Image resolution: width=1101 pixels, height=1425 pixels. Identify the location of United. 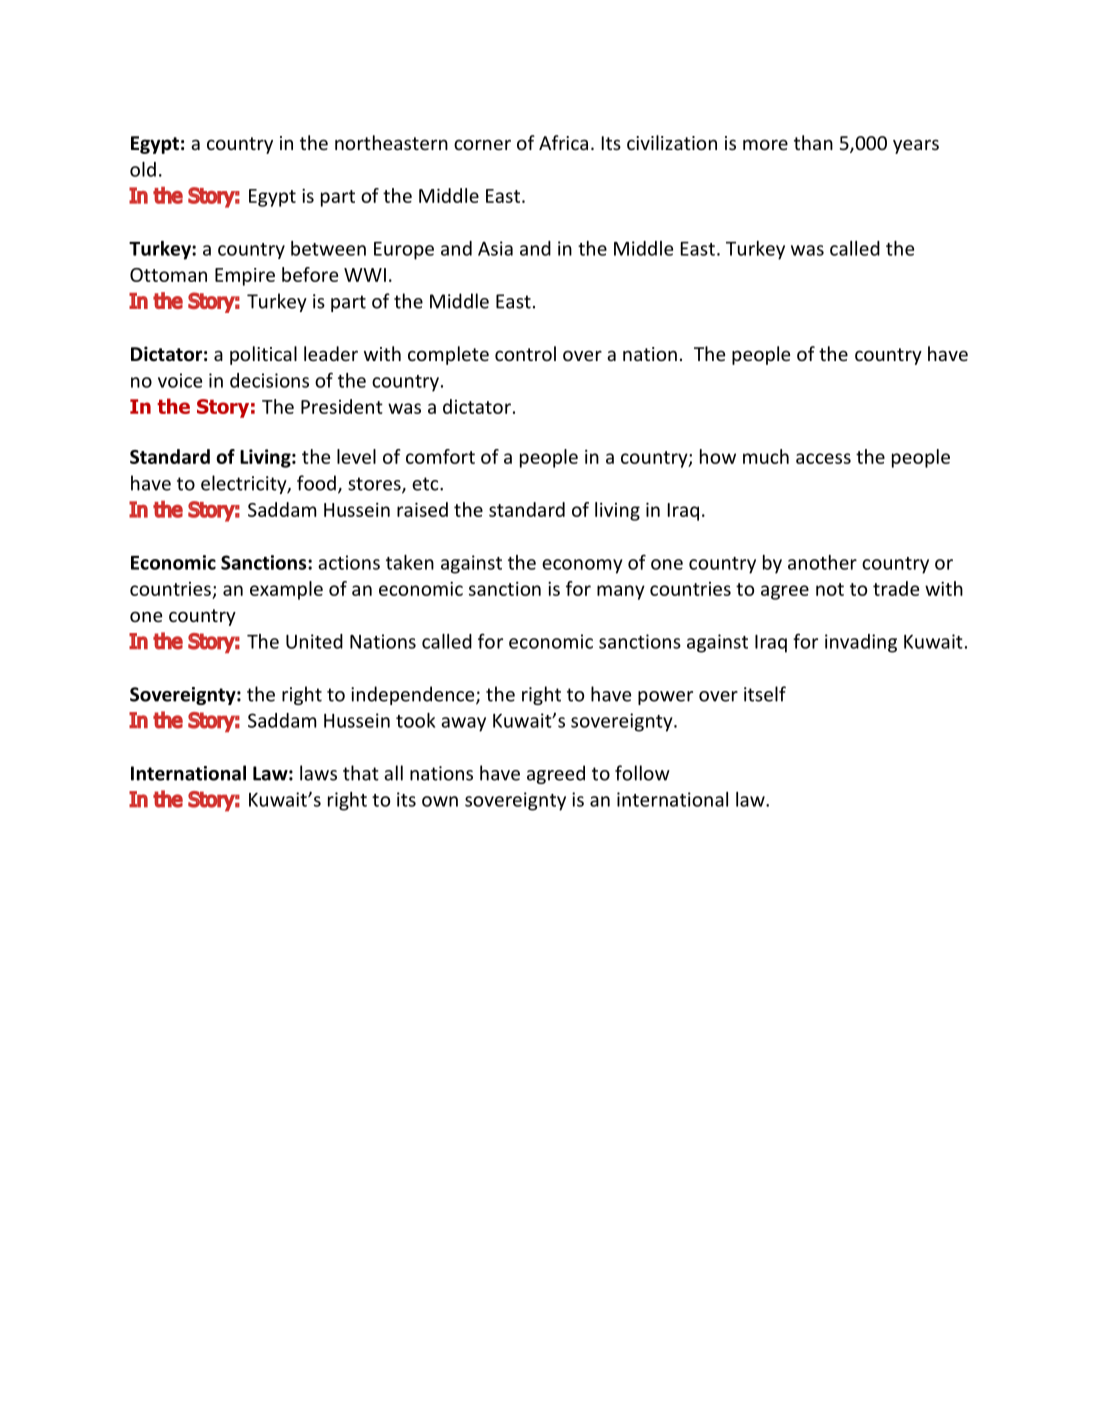
(314, 641).
